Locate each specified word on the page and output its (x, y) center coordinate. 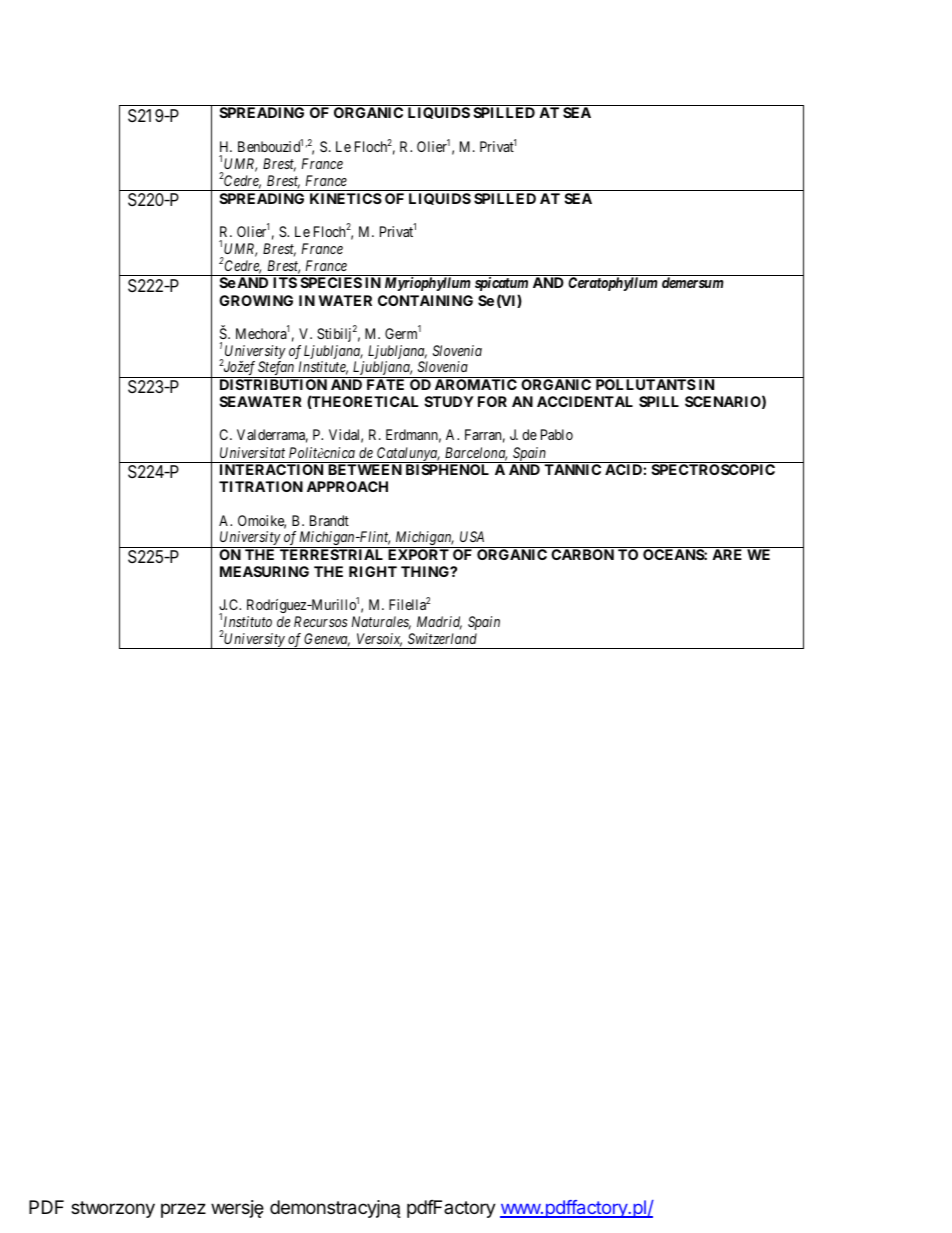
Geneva (327, 640)
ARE (727, 554)
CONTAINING (425, 300)
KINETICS (346, 198)
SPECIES (331, 282)
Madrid (439, 623)
